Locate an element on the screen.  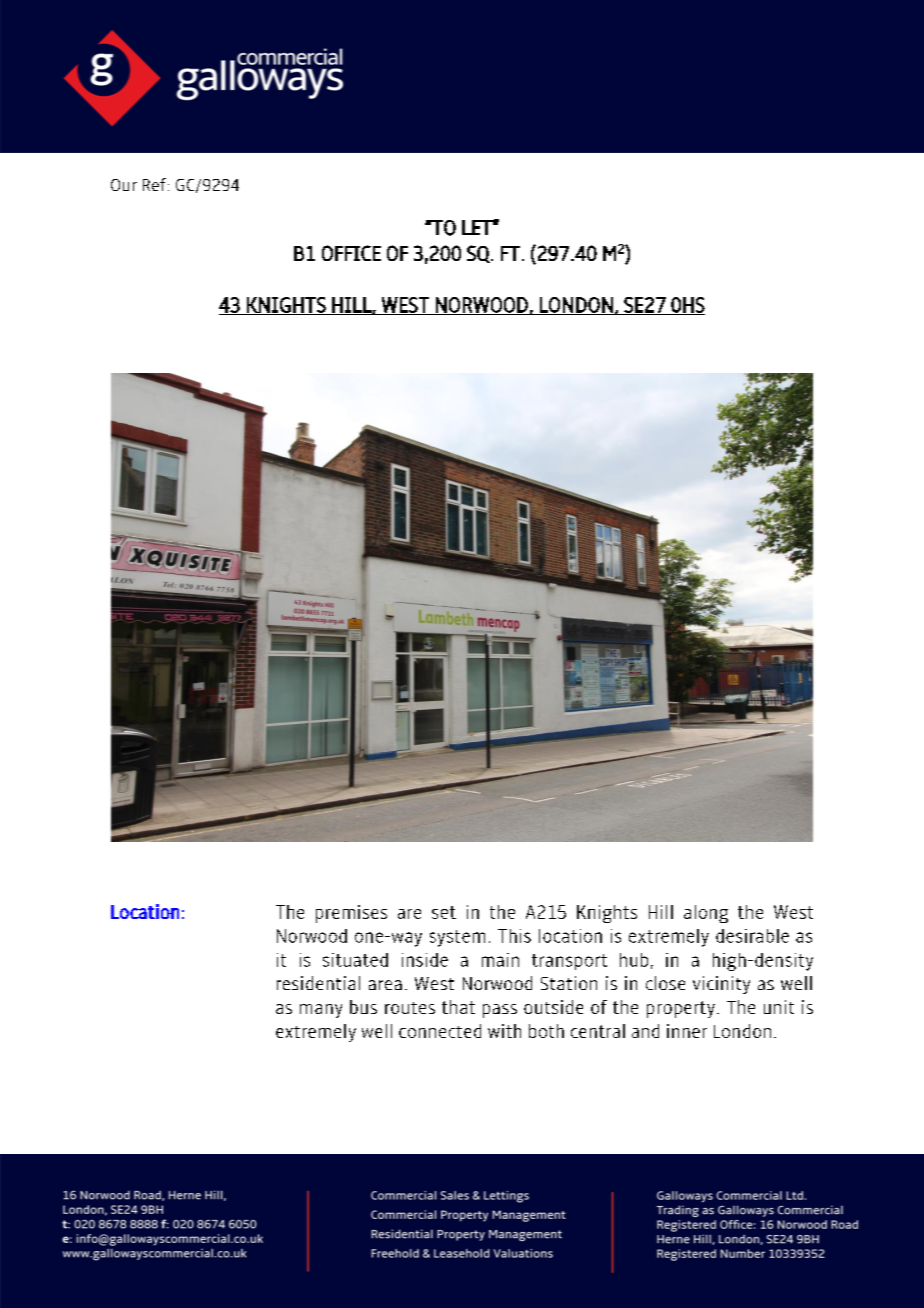
along is located at coordinates (706, 914).
